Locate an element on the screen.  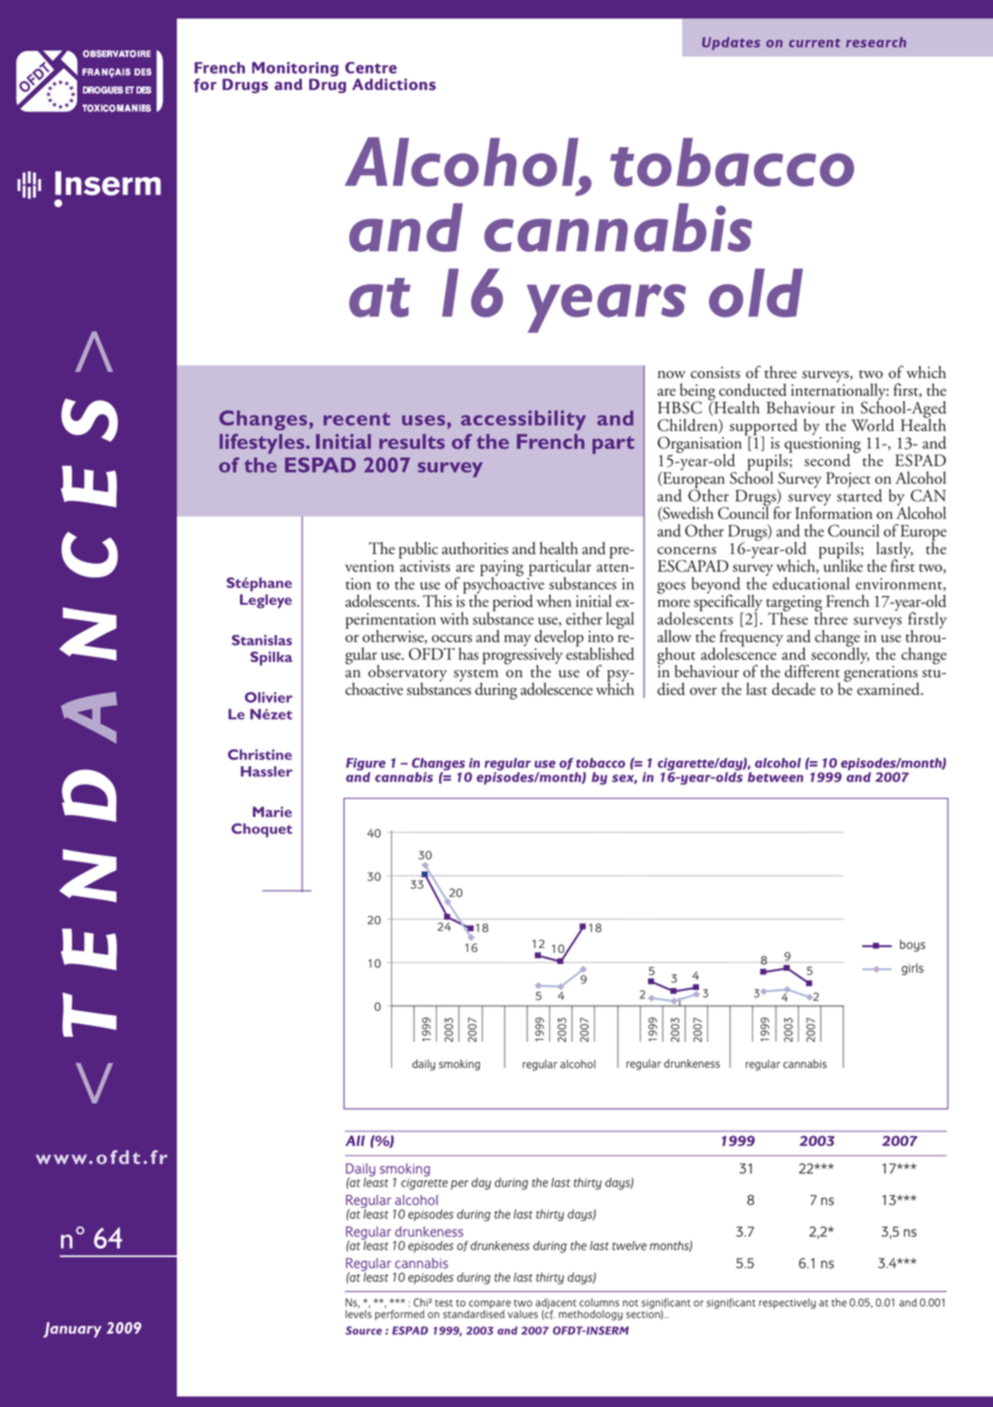
compare is located at coordinates (489, 1305).
